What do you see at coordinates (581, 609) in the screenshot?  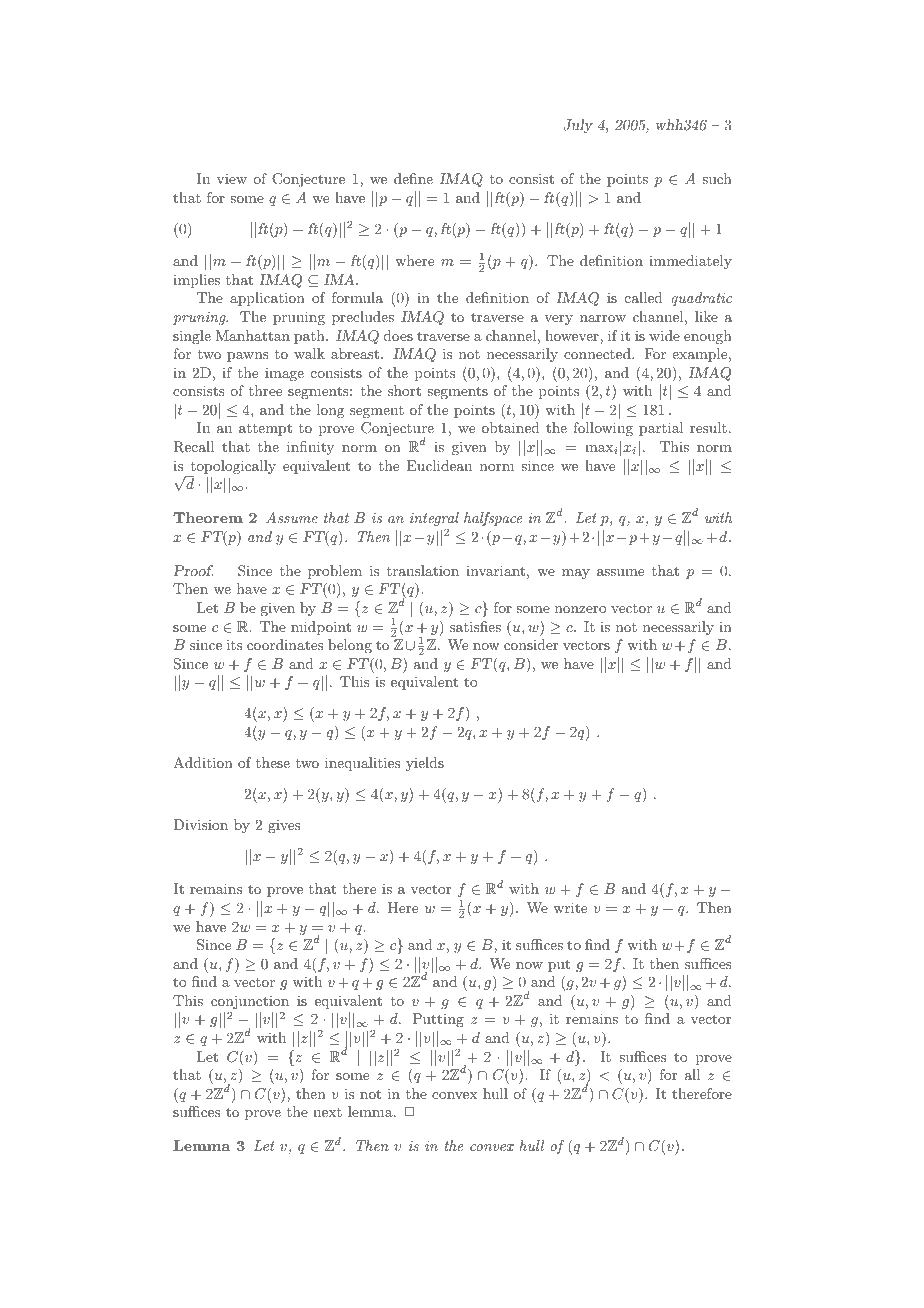 I see `nonzero` at bounding box center [581, 609].
